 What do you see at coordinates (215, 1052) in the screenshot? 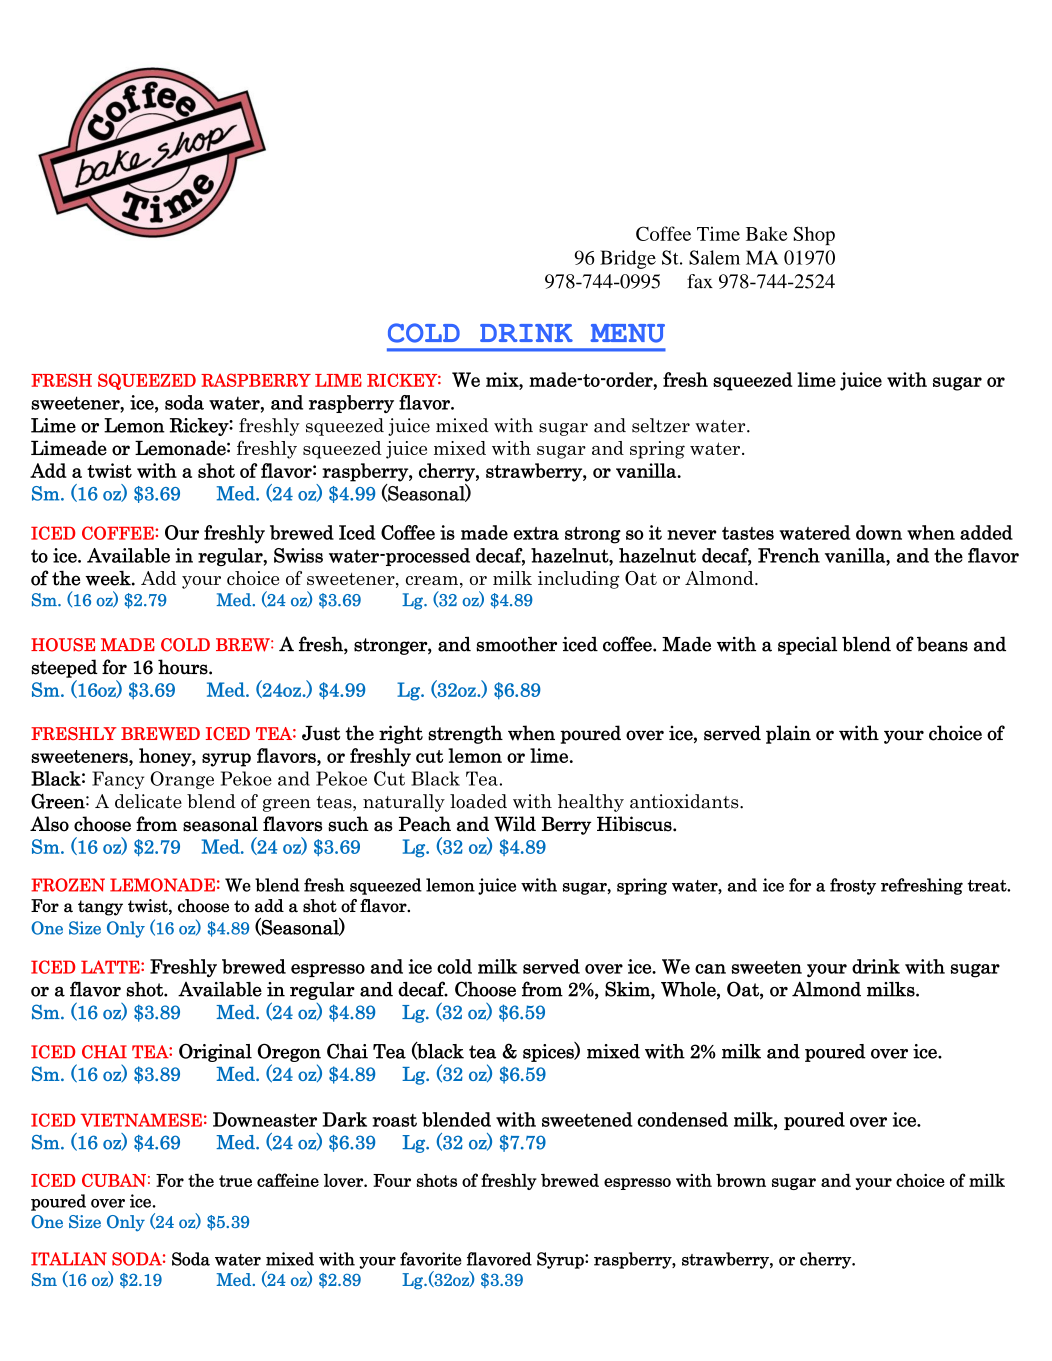
I see `Original` at bounding box center [215, 1052].
